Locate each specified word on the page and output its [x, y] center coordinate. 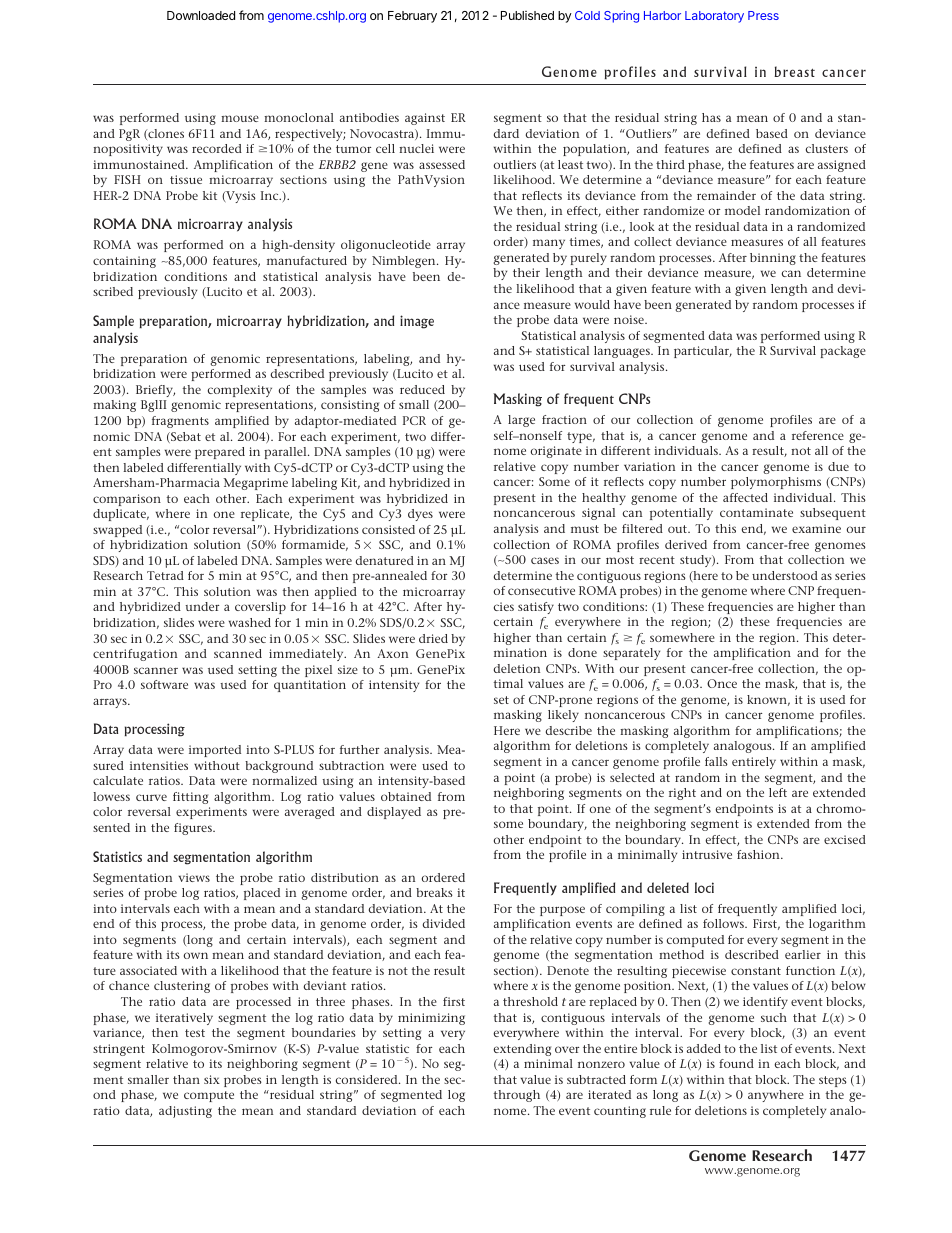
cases [545, 560]
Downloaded [201, 15]
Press [763, 15]
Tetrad [165, 575]
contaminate [756, 512]
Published [527, 15]
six [212, 1079]
